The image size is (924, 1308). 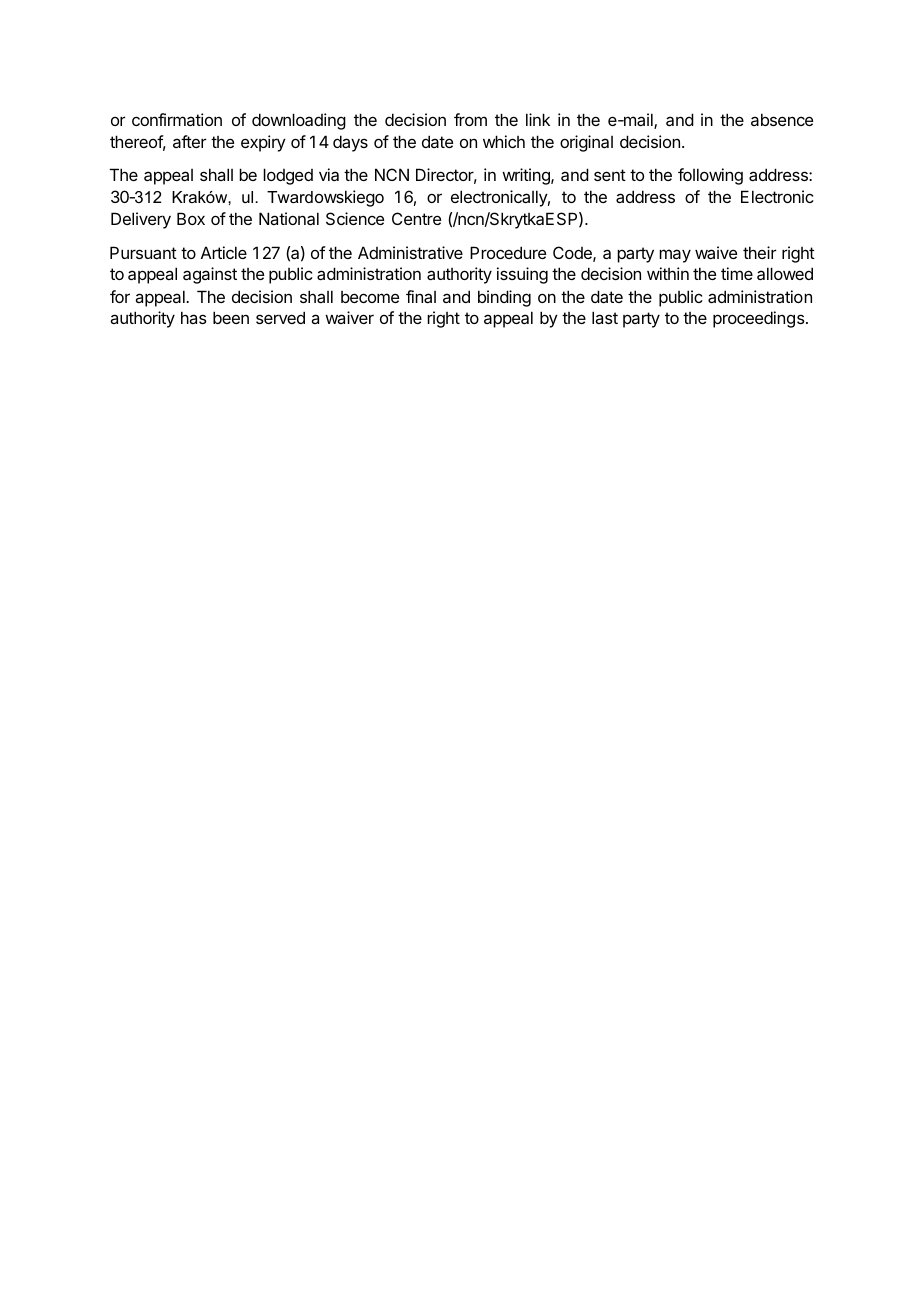 What do you see at coordinates (177, 119) in the page?
I see `confirmation` at bounding box center [177, 119].
